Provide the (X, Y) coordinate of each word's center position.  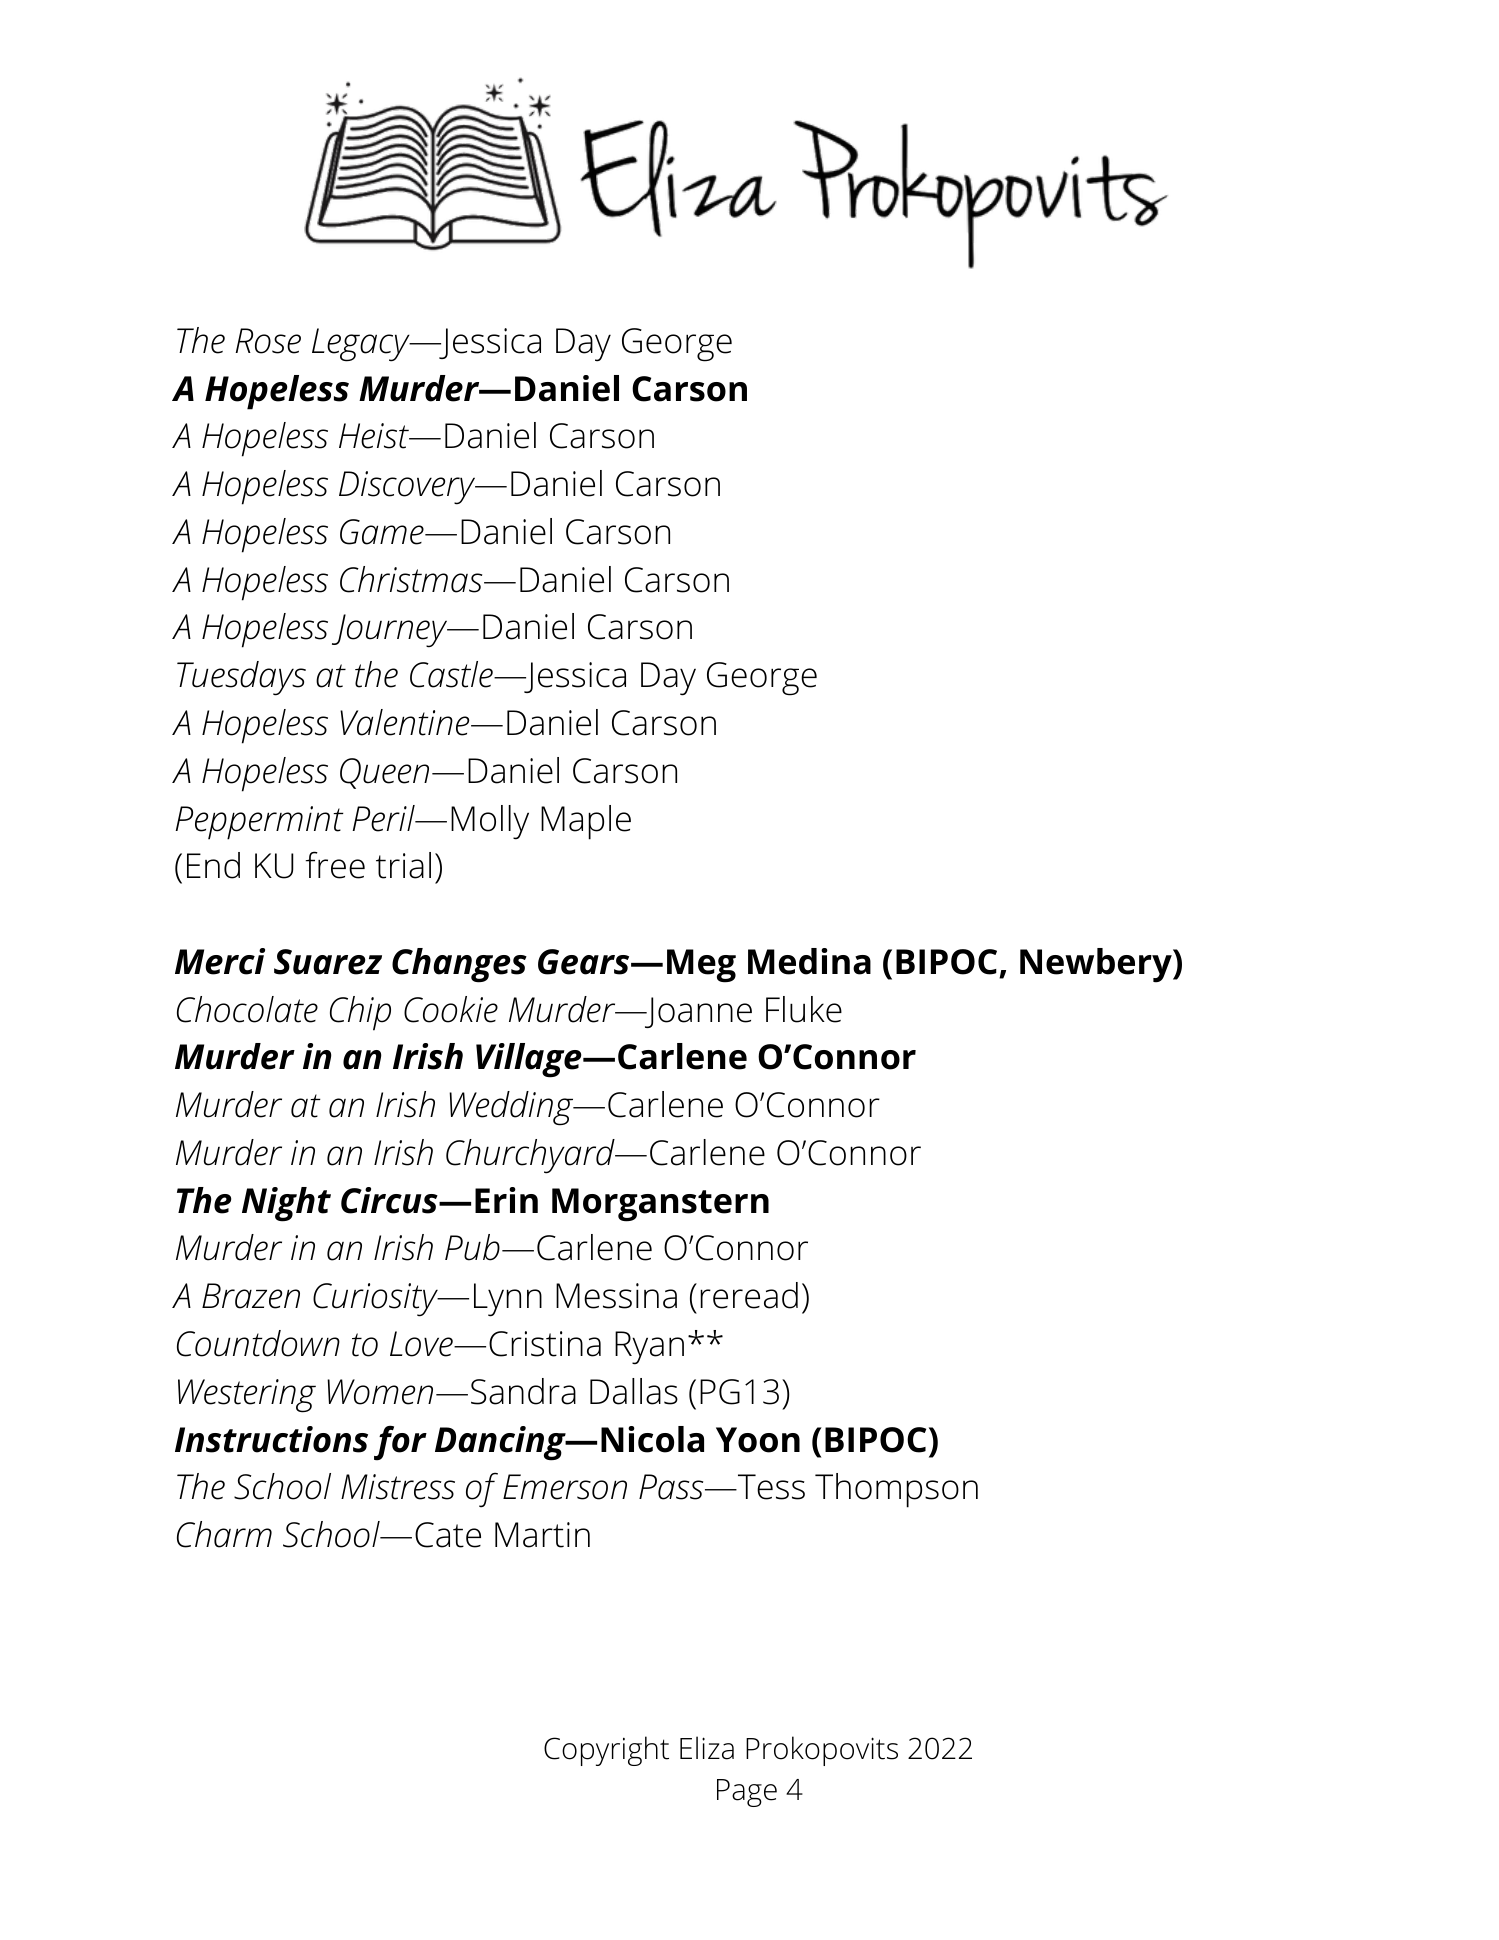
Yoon (758, 1440)
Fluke (804, 1009)
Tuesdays (241, 678)
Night (286, 1204)
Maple (586, 822)
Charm (224, 1534)
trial (403, 865)
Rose (268, 341)
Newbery (1097, 965)
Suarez (328, 962)
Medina (809, 961)
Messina (616, 1296)
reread (749, 1295)
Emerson (565, 1487)
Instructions (271, 1439)
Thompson (896, 1490)
